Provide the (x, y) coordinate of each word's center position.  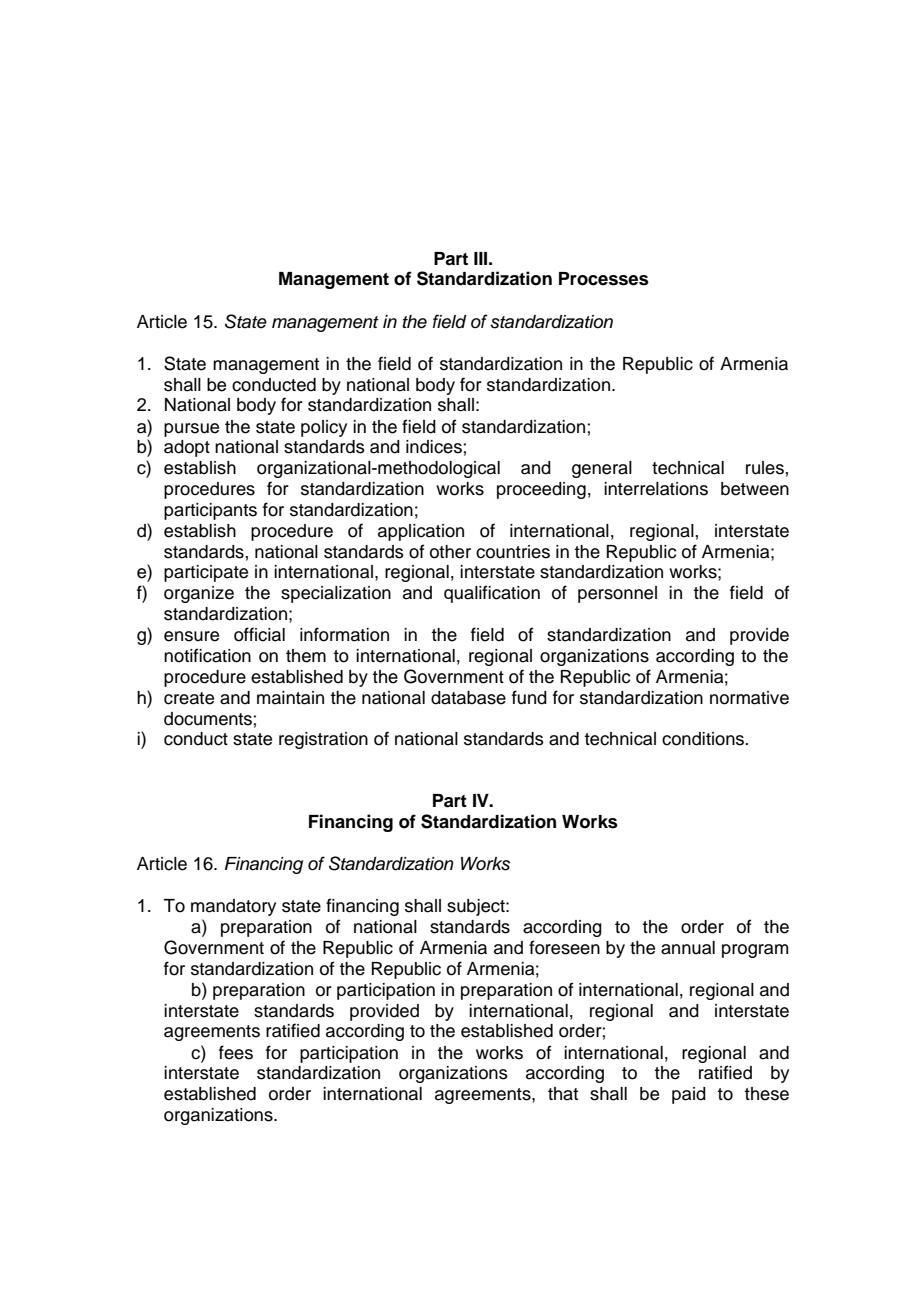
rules (765, 468)
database (468, 698)
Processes (604, 279)
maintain (290, 698)
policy (324, 428)
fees (236, 1052)
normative (749, 698)
